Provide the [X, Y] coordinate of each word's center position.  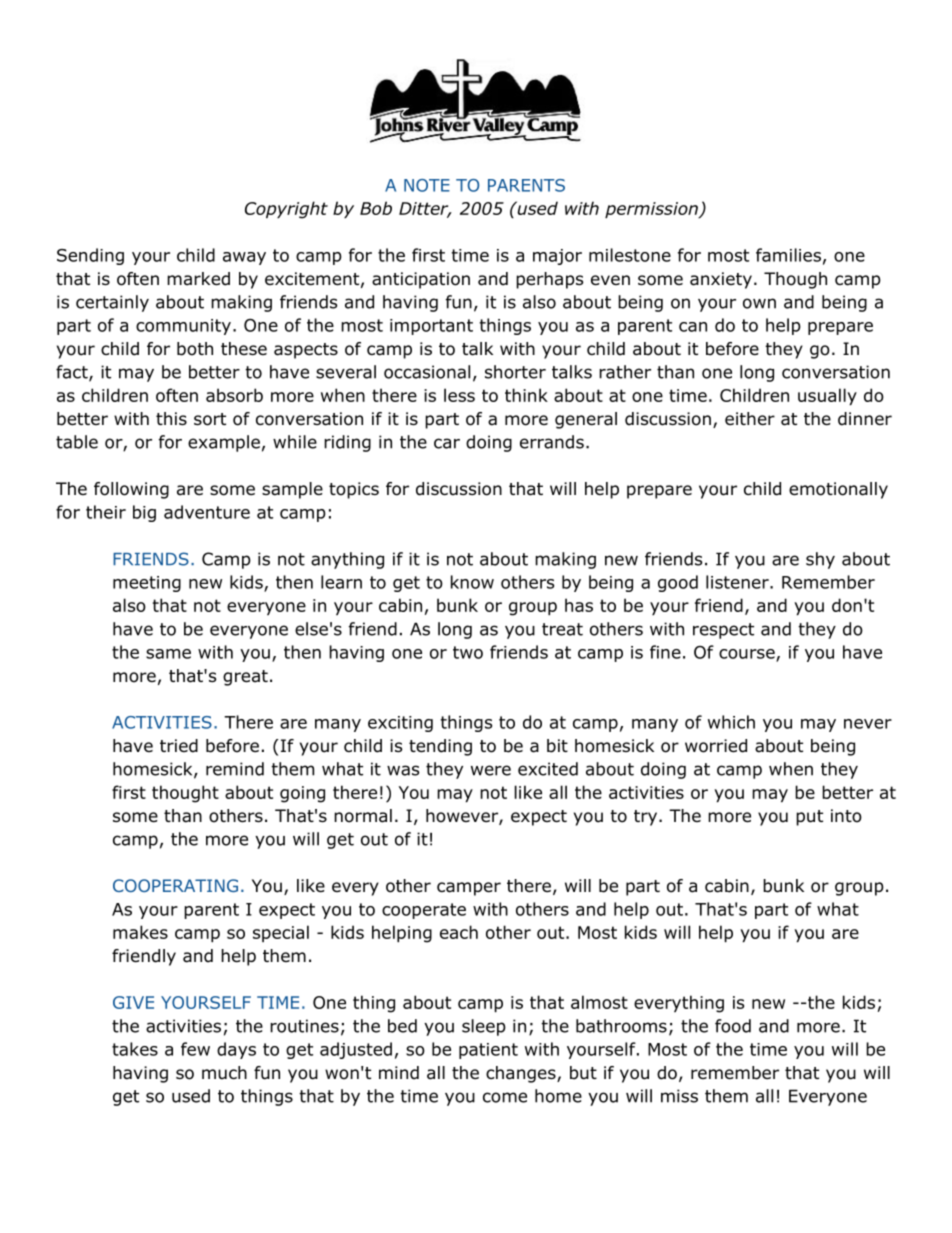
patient [488, 1051]
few [195, 1049]
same [168, 654]
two [468, 652]
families [788, 255]
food [733, 1026]
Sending [90, 256]
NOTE [427, 185]
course [748, 655]
